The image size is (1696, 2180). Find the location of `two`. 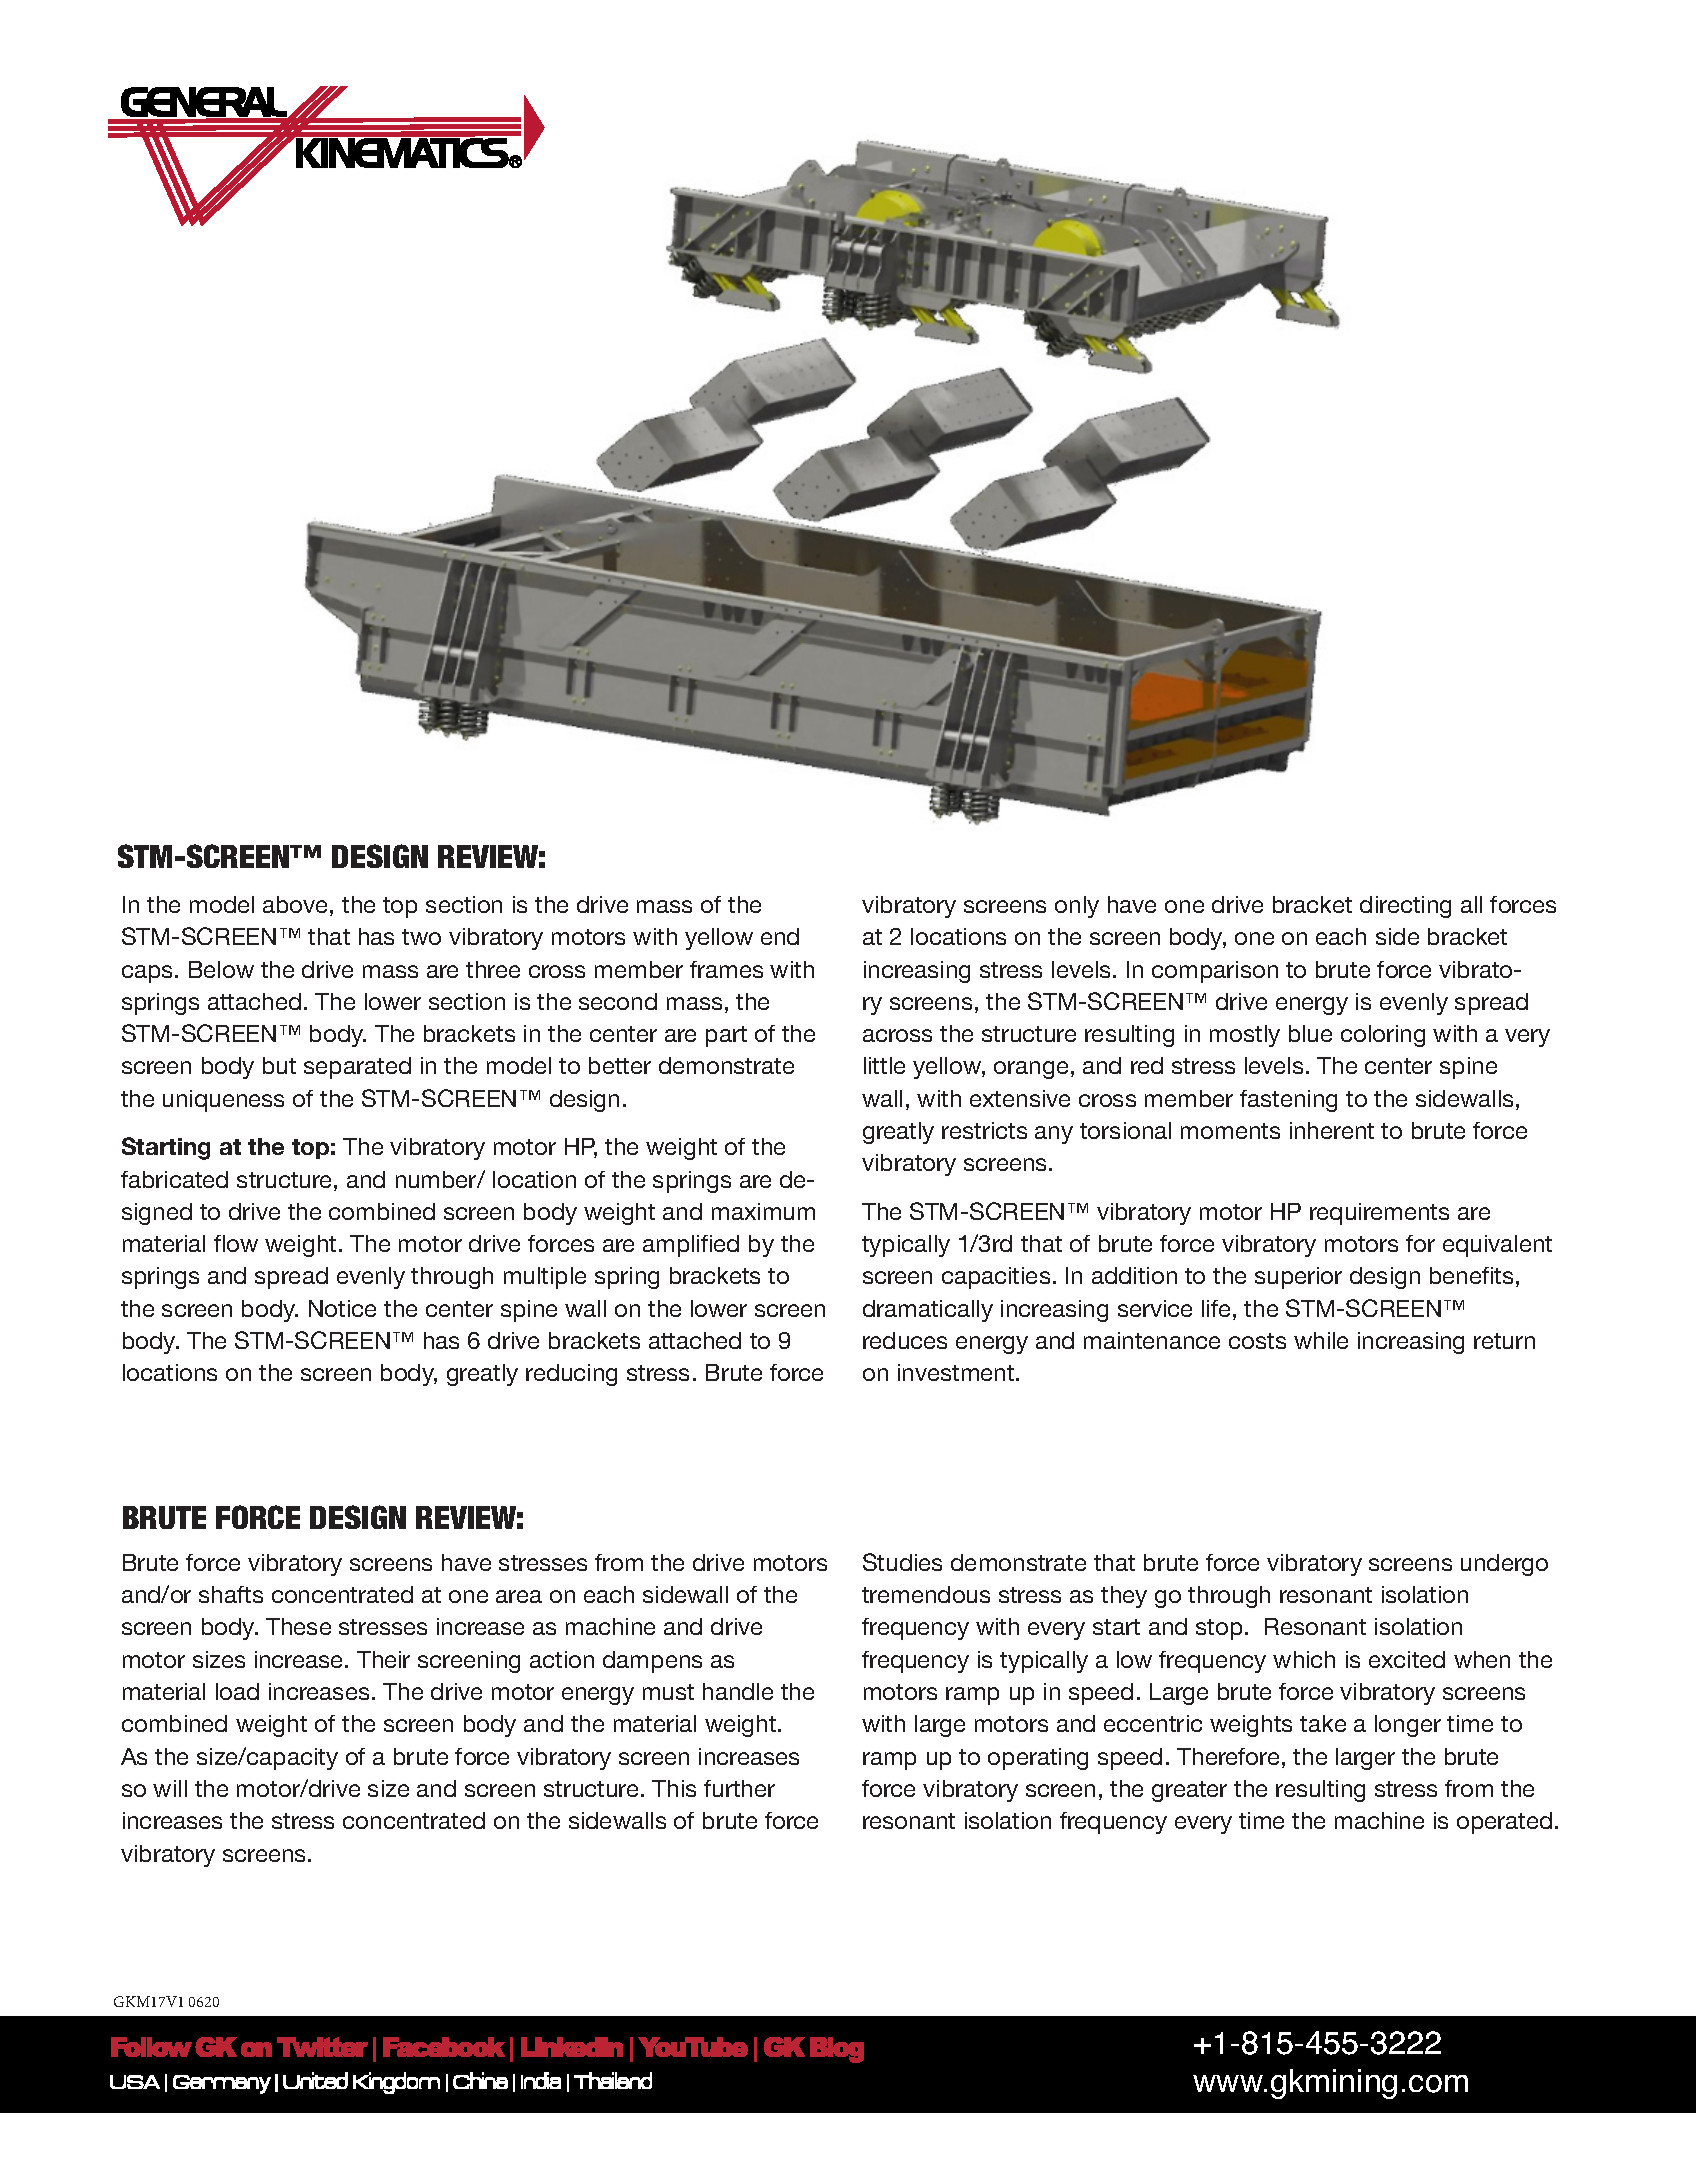

two is located at coordinates (421, 937).
